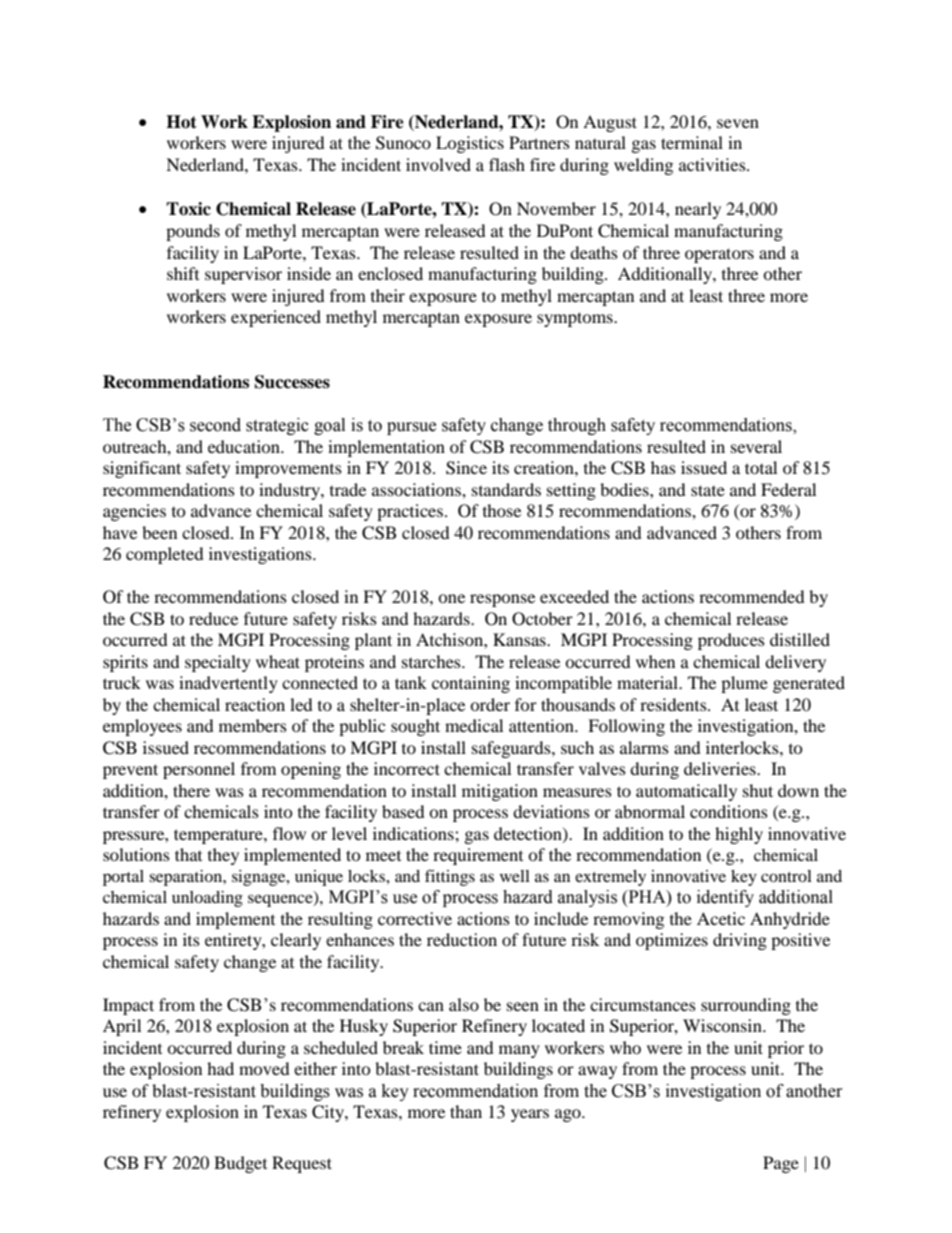  I want to click on Logistics, so click(470, 144).
